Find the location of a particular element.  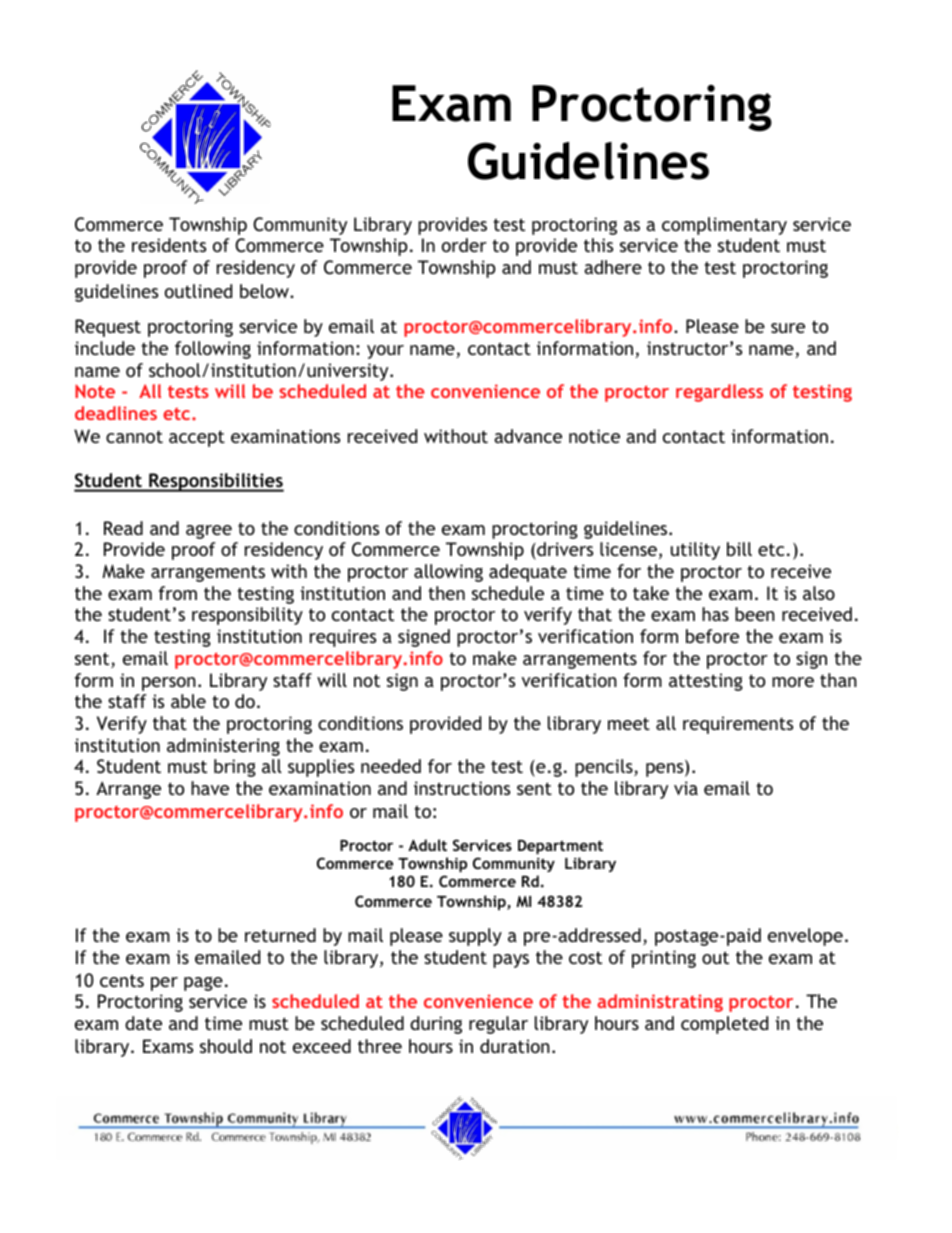

have is located at coordinates (210, 788).
